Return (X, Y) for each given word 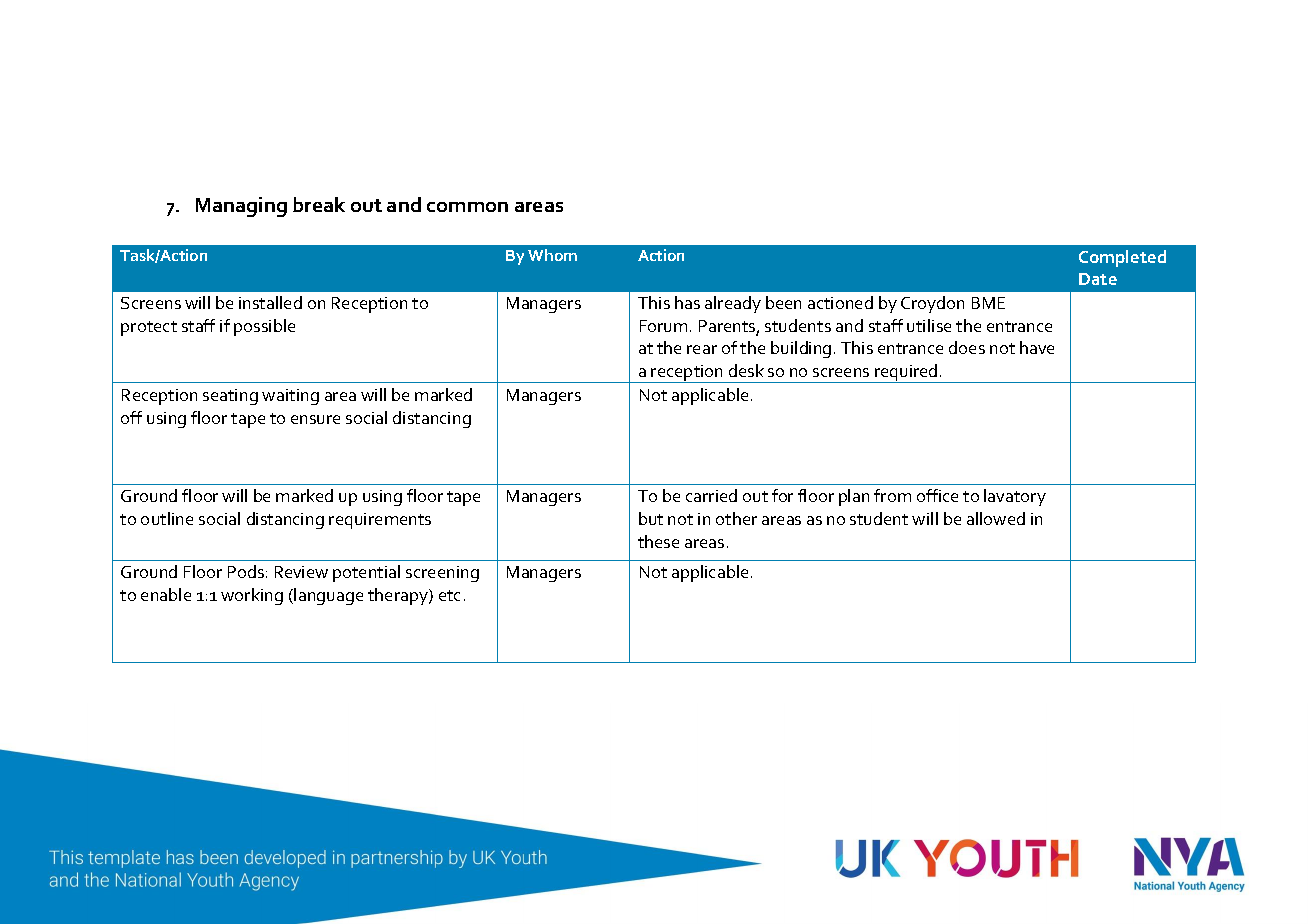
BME (988, 303)
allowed (996, 518)
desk (746, 370)
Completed (1122, 258)
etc (449, 595)
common (467, 207)
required (906, 373)
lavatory (1015, 497)
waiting (290, 397)
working (252, 596)
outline (167, 518)
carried (711, 495)
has (687, 302)
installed (270, 302)
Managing (241, 207)
